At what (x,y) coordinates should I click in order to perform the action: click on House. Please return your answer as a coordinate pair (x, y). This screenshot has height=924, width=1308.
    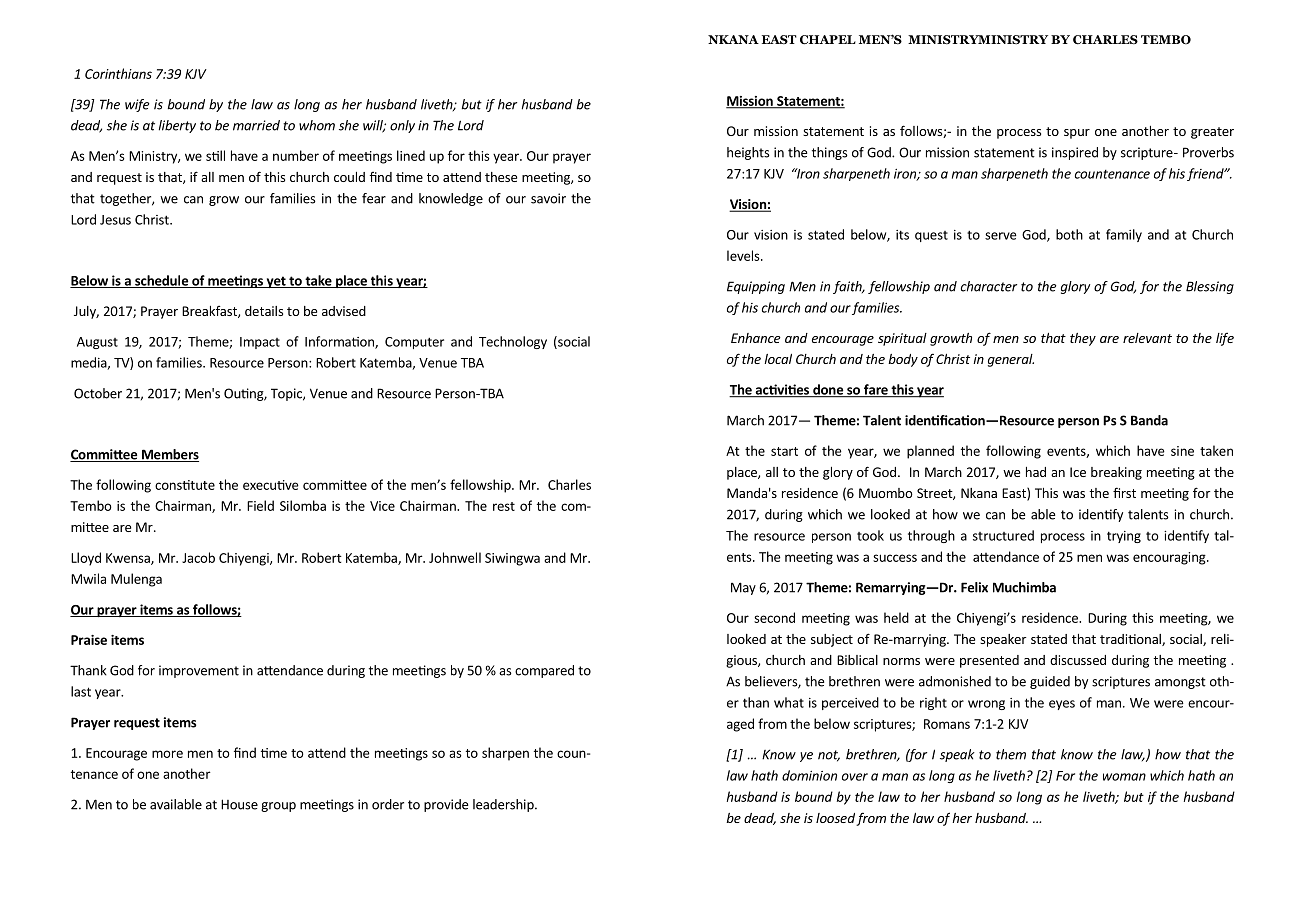
    Looking at the image, I should click on (239, 804).
